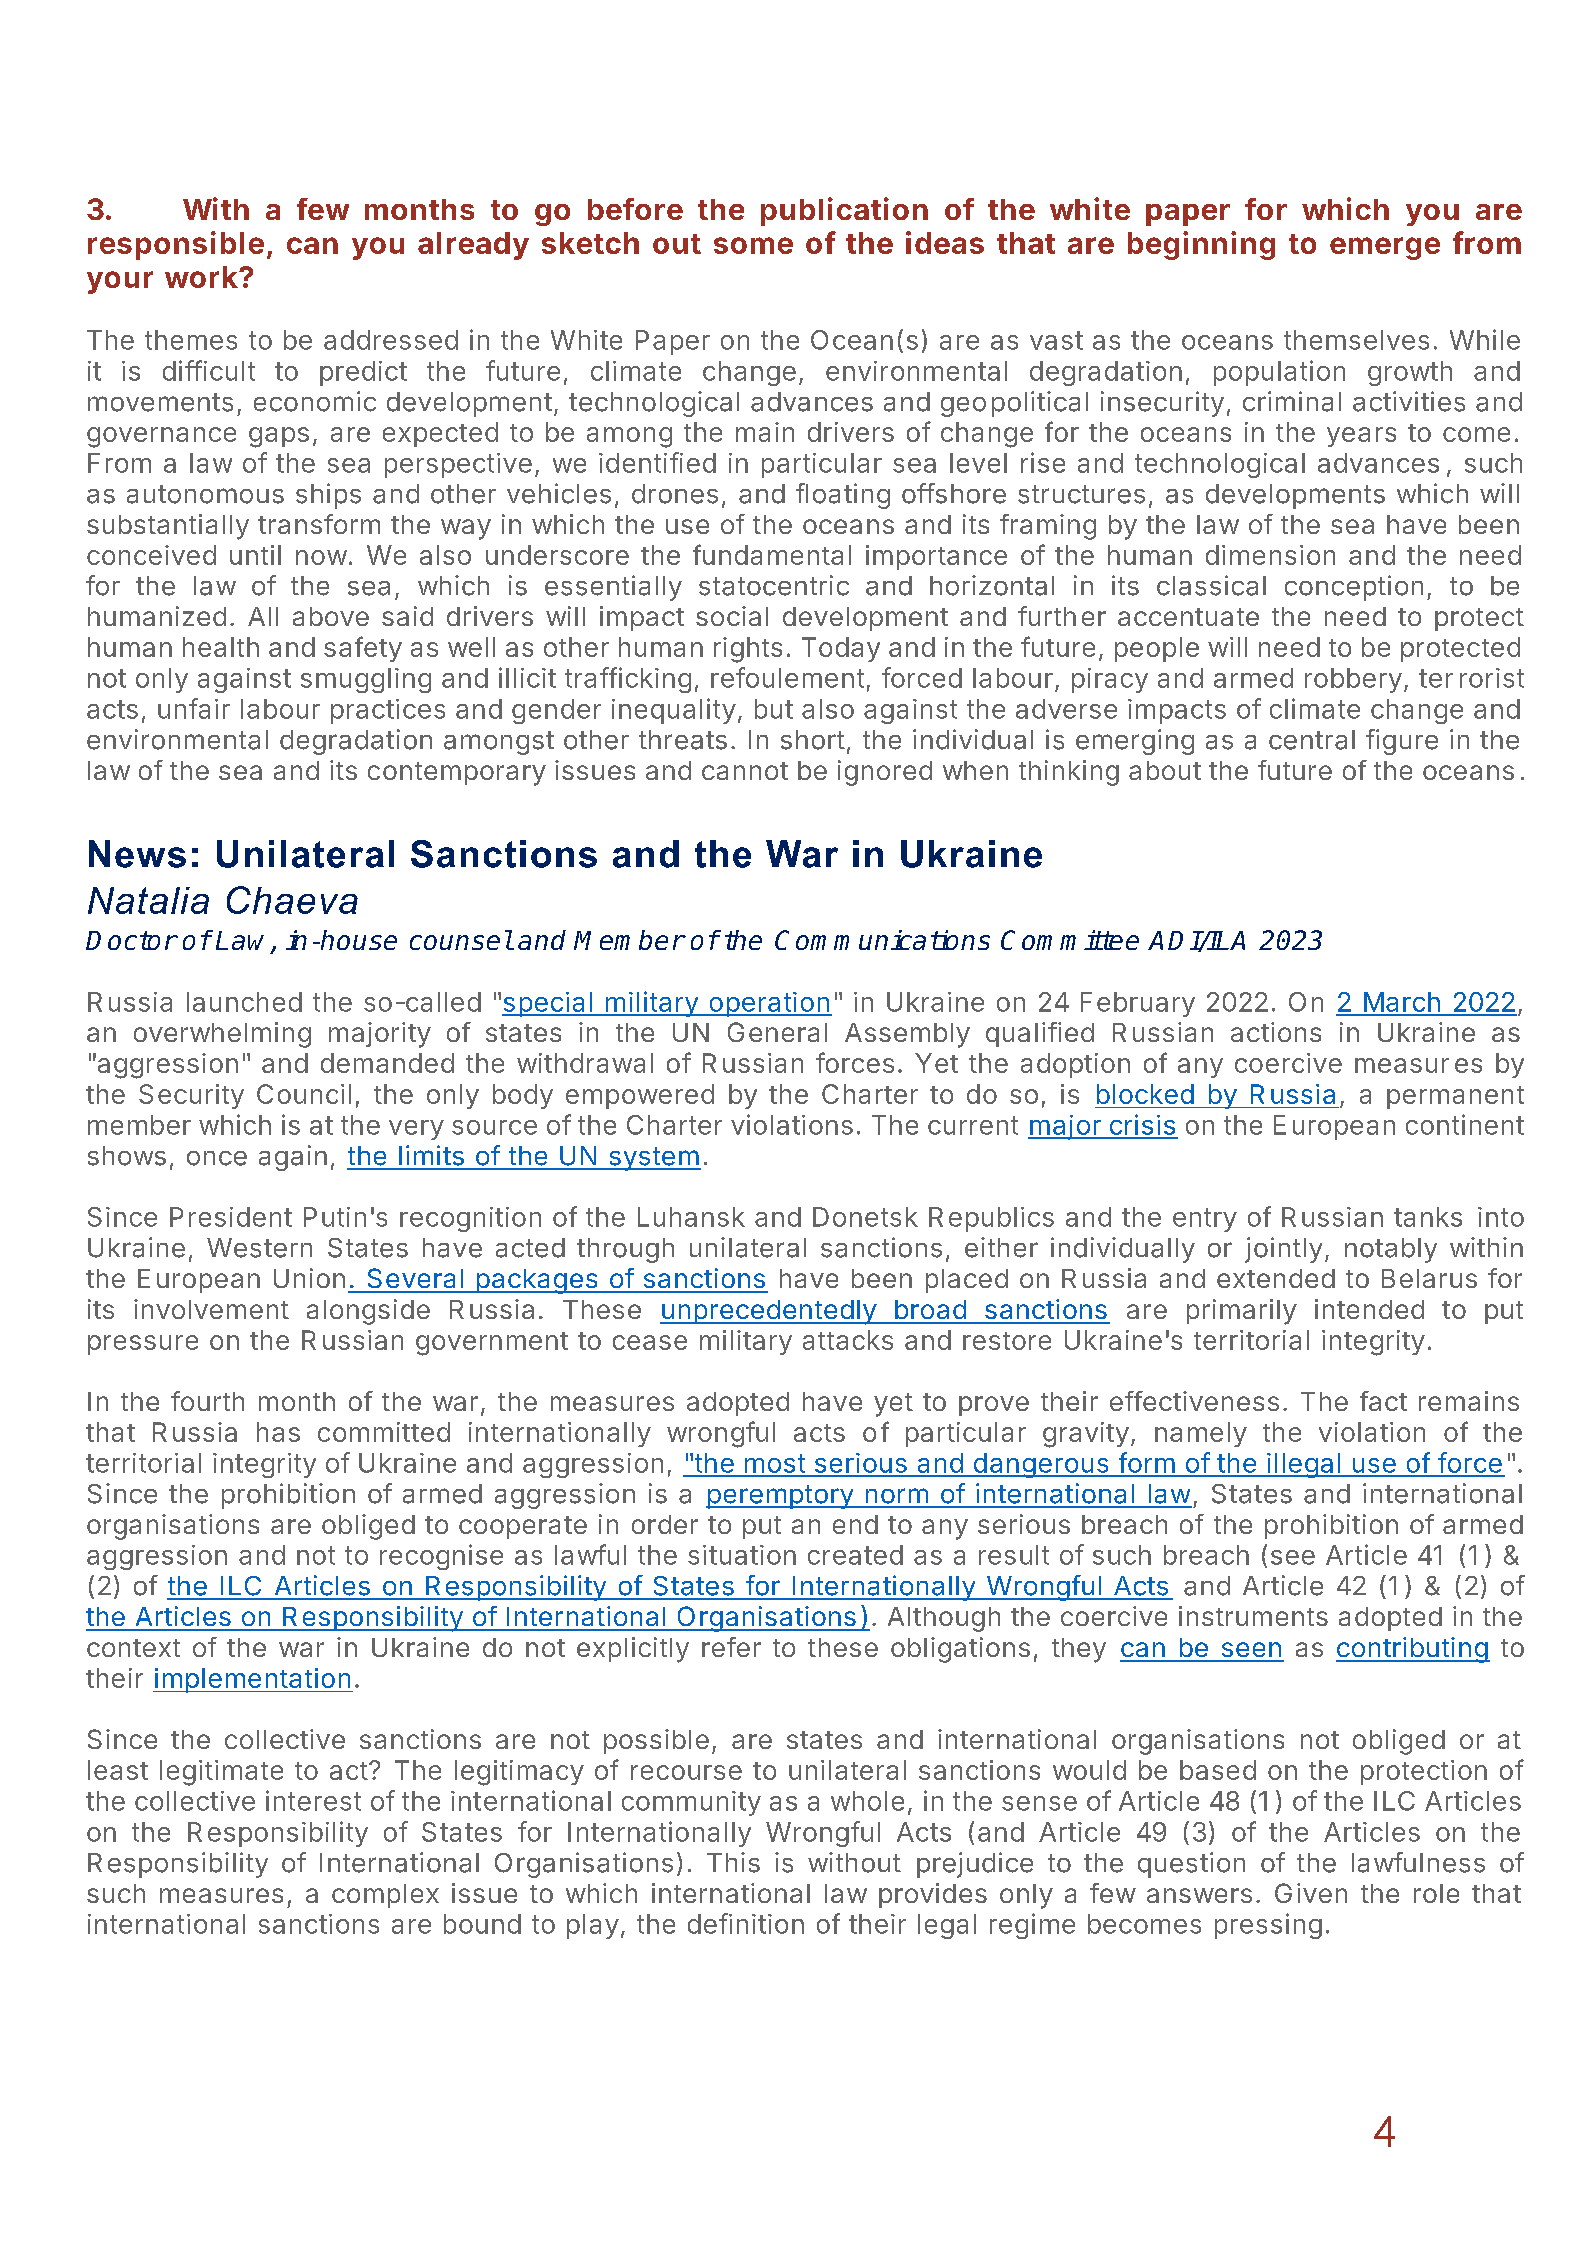 This screenshot has height=2250, width=1591. I want to click on This, so click(733, 1862).
